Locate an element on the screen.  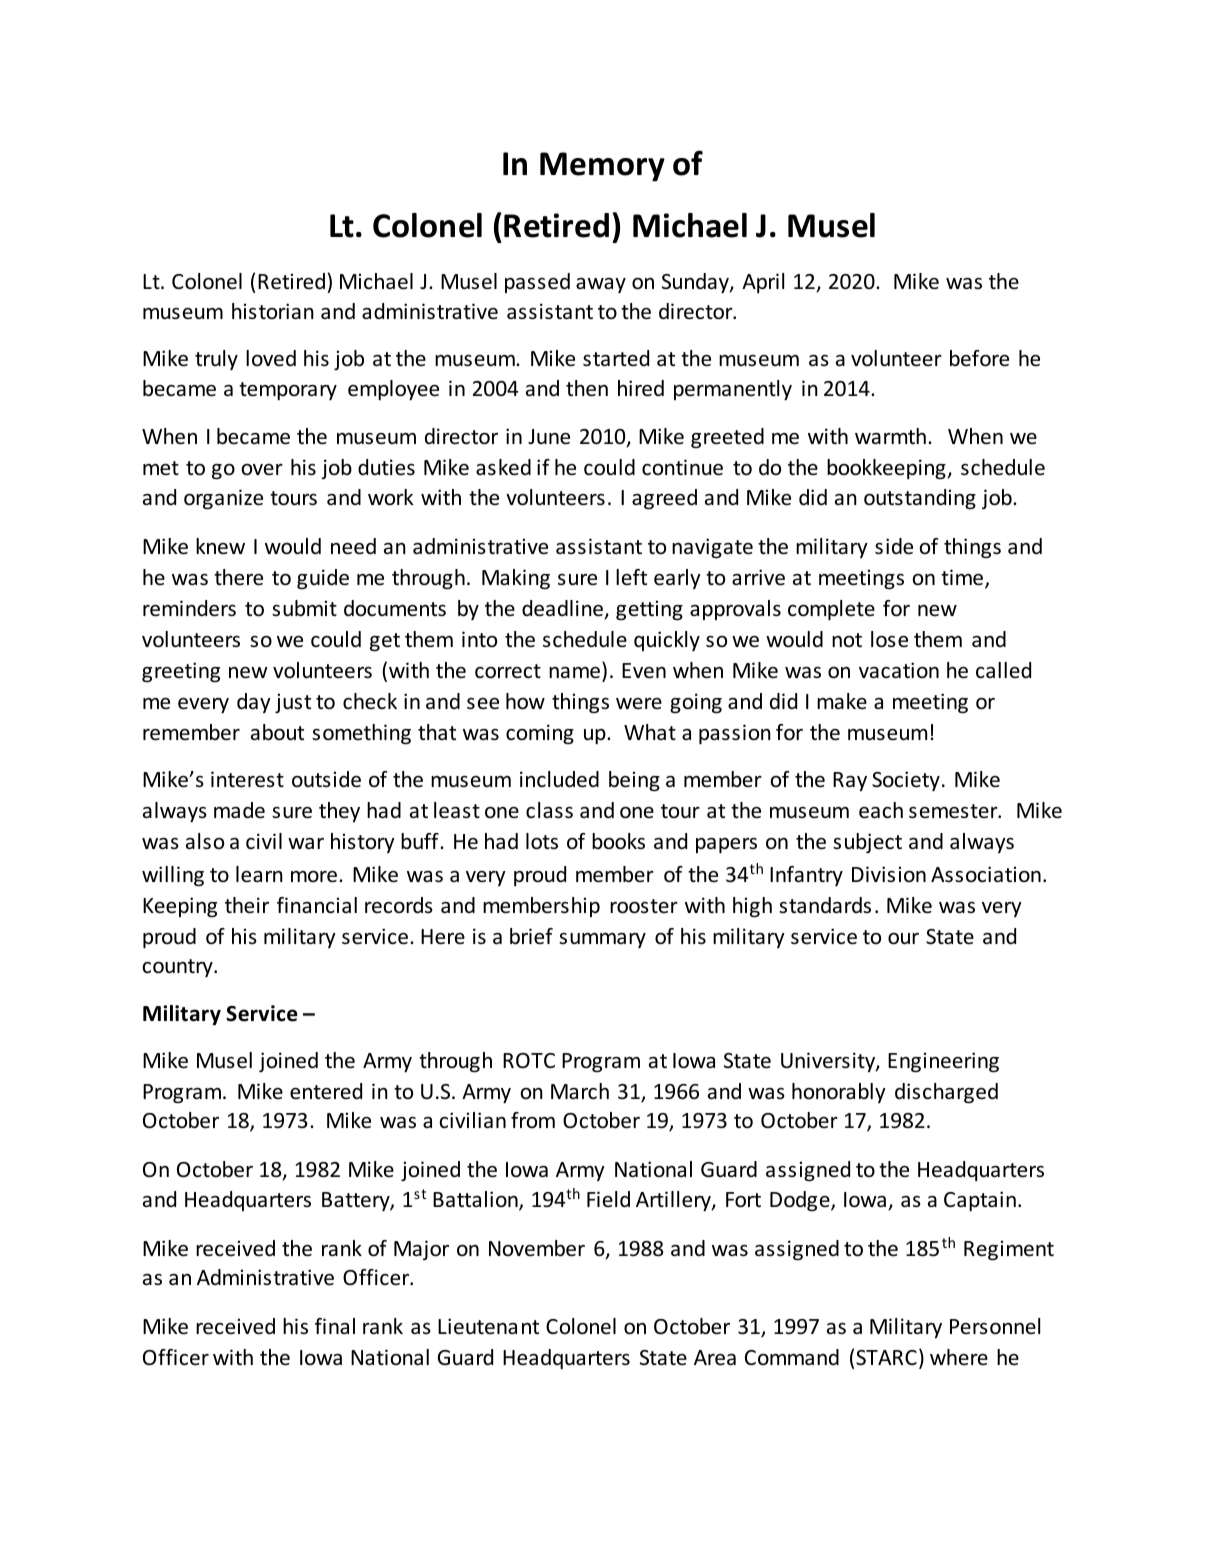
Memory is located at coordinates (602, 167).
